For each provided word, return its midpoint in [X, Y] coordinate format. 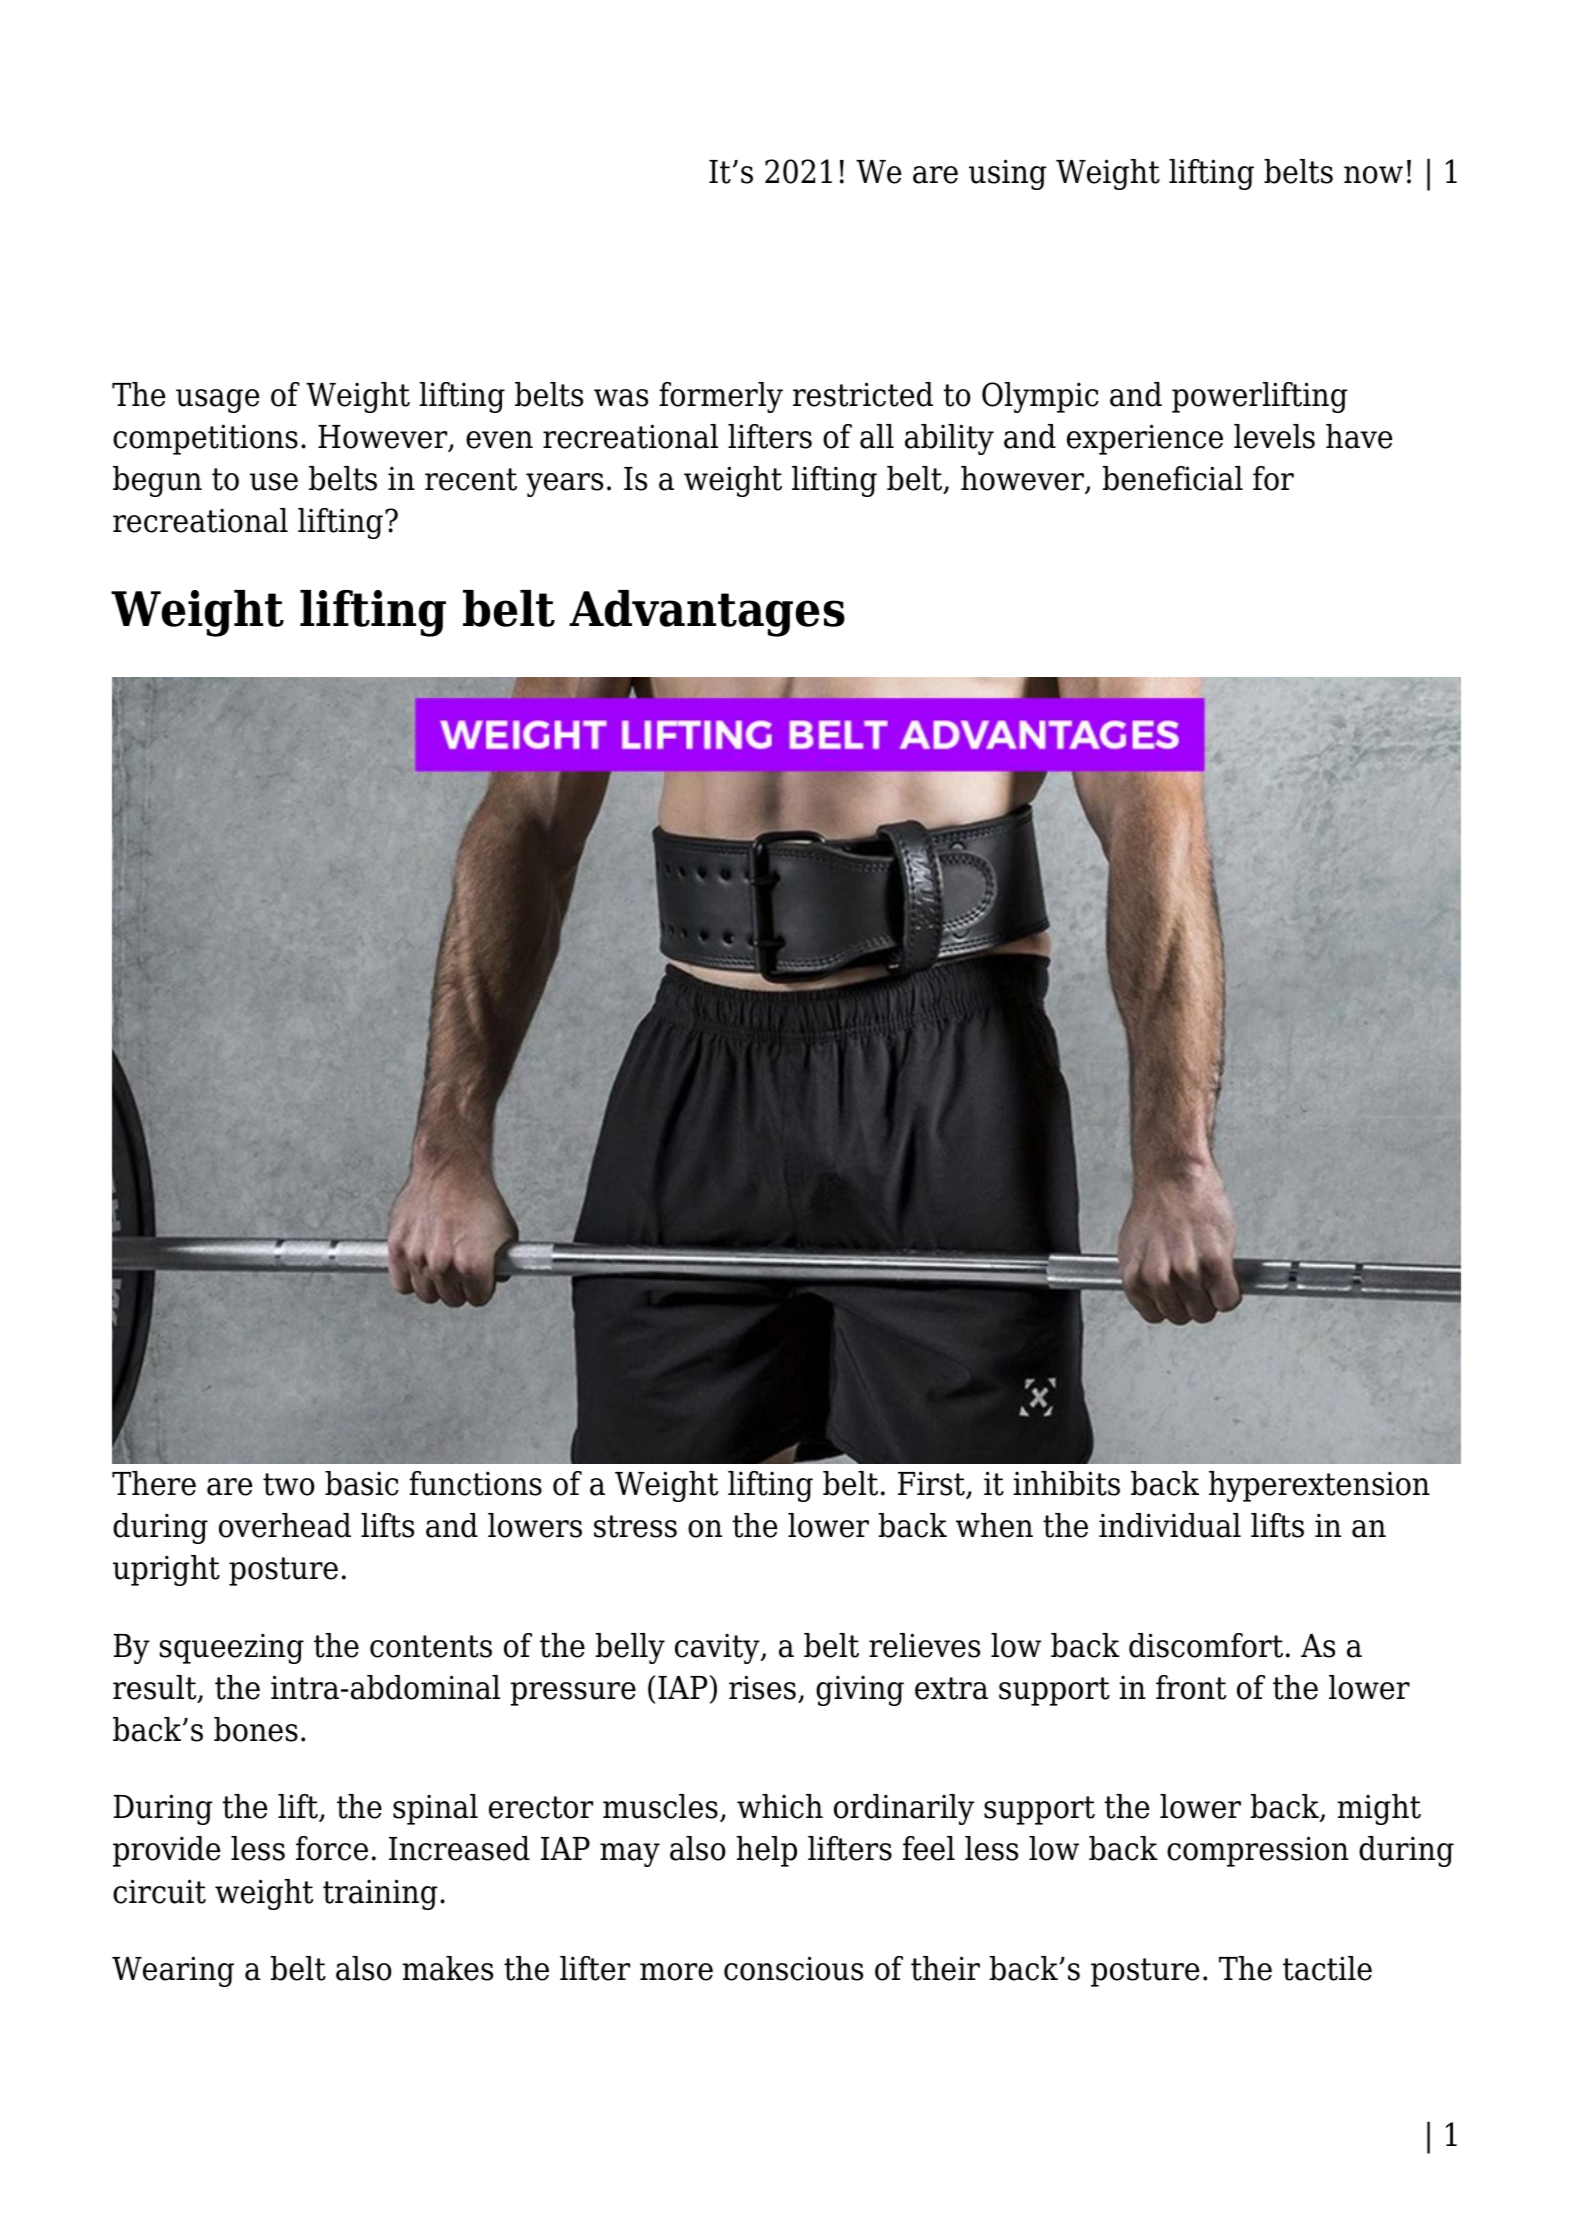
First [932, 1484]
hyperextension [1319, 1486]
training [380, 1894]
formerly [721, 397]
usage [217, 401]
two [289, 1484]
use [274, 482]
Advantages [707, 613]
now [1373, 175]
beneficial [1173, 478]
